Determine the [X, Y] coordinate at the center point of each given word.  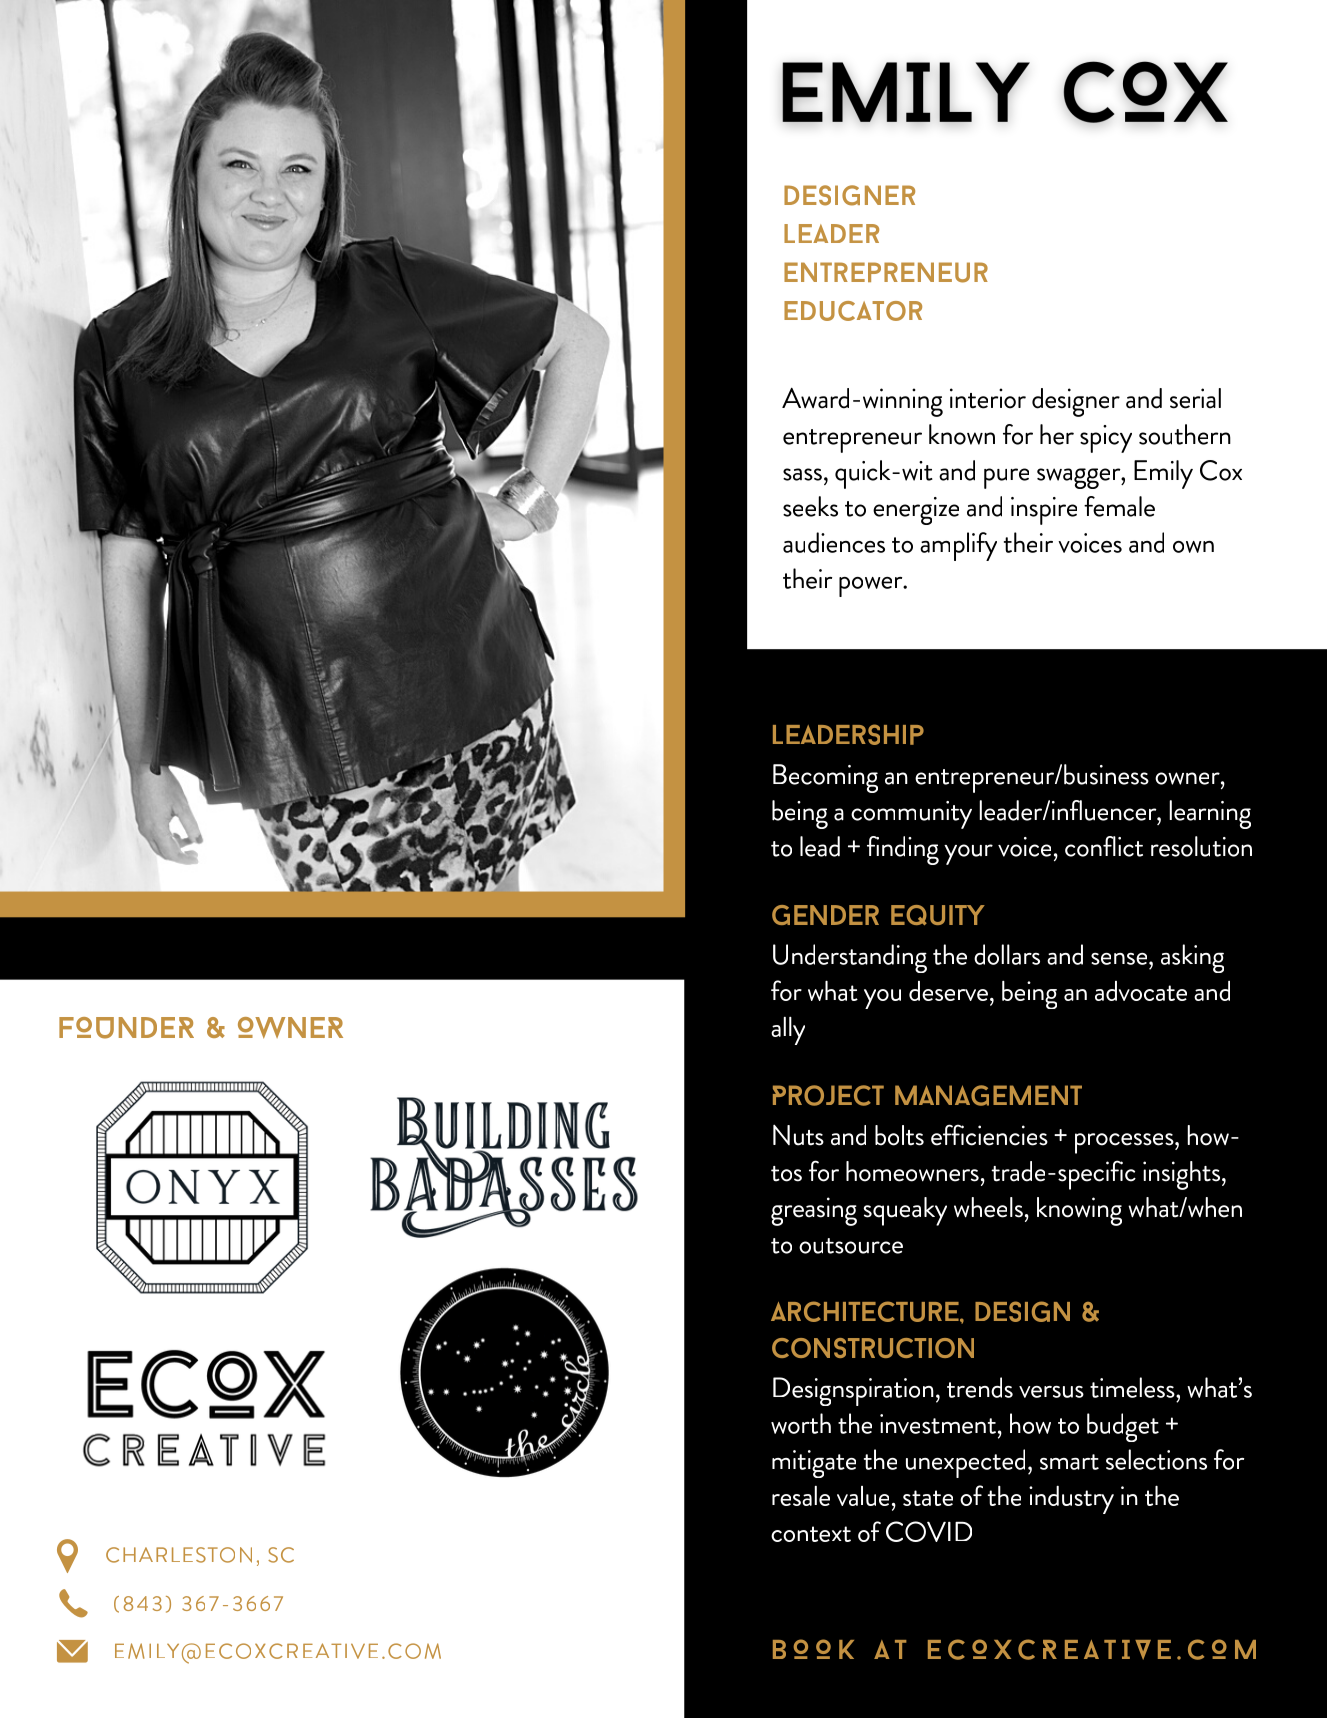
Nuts [798, 1135]
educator [853, 311]
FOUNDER [126, 1028]
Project [828, 1095]
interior [988, 398]
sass [802, 474]
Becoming [825, 778]
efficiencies [989, 1135]
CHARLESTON [179, 1555]
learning [1210, 814]
